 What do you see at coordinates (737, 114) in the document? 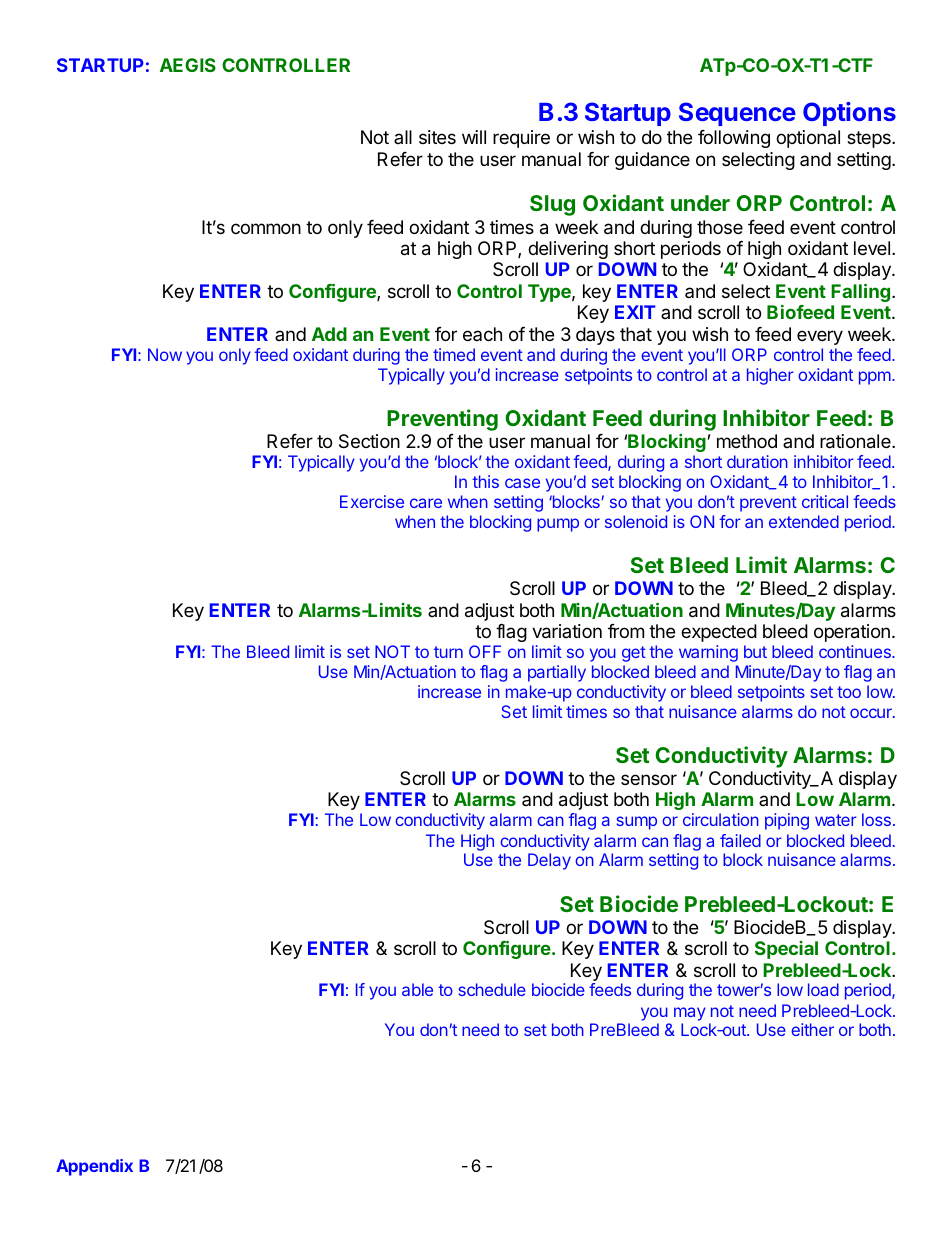
I see `Sequence` at bounding box center [737, 114].
